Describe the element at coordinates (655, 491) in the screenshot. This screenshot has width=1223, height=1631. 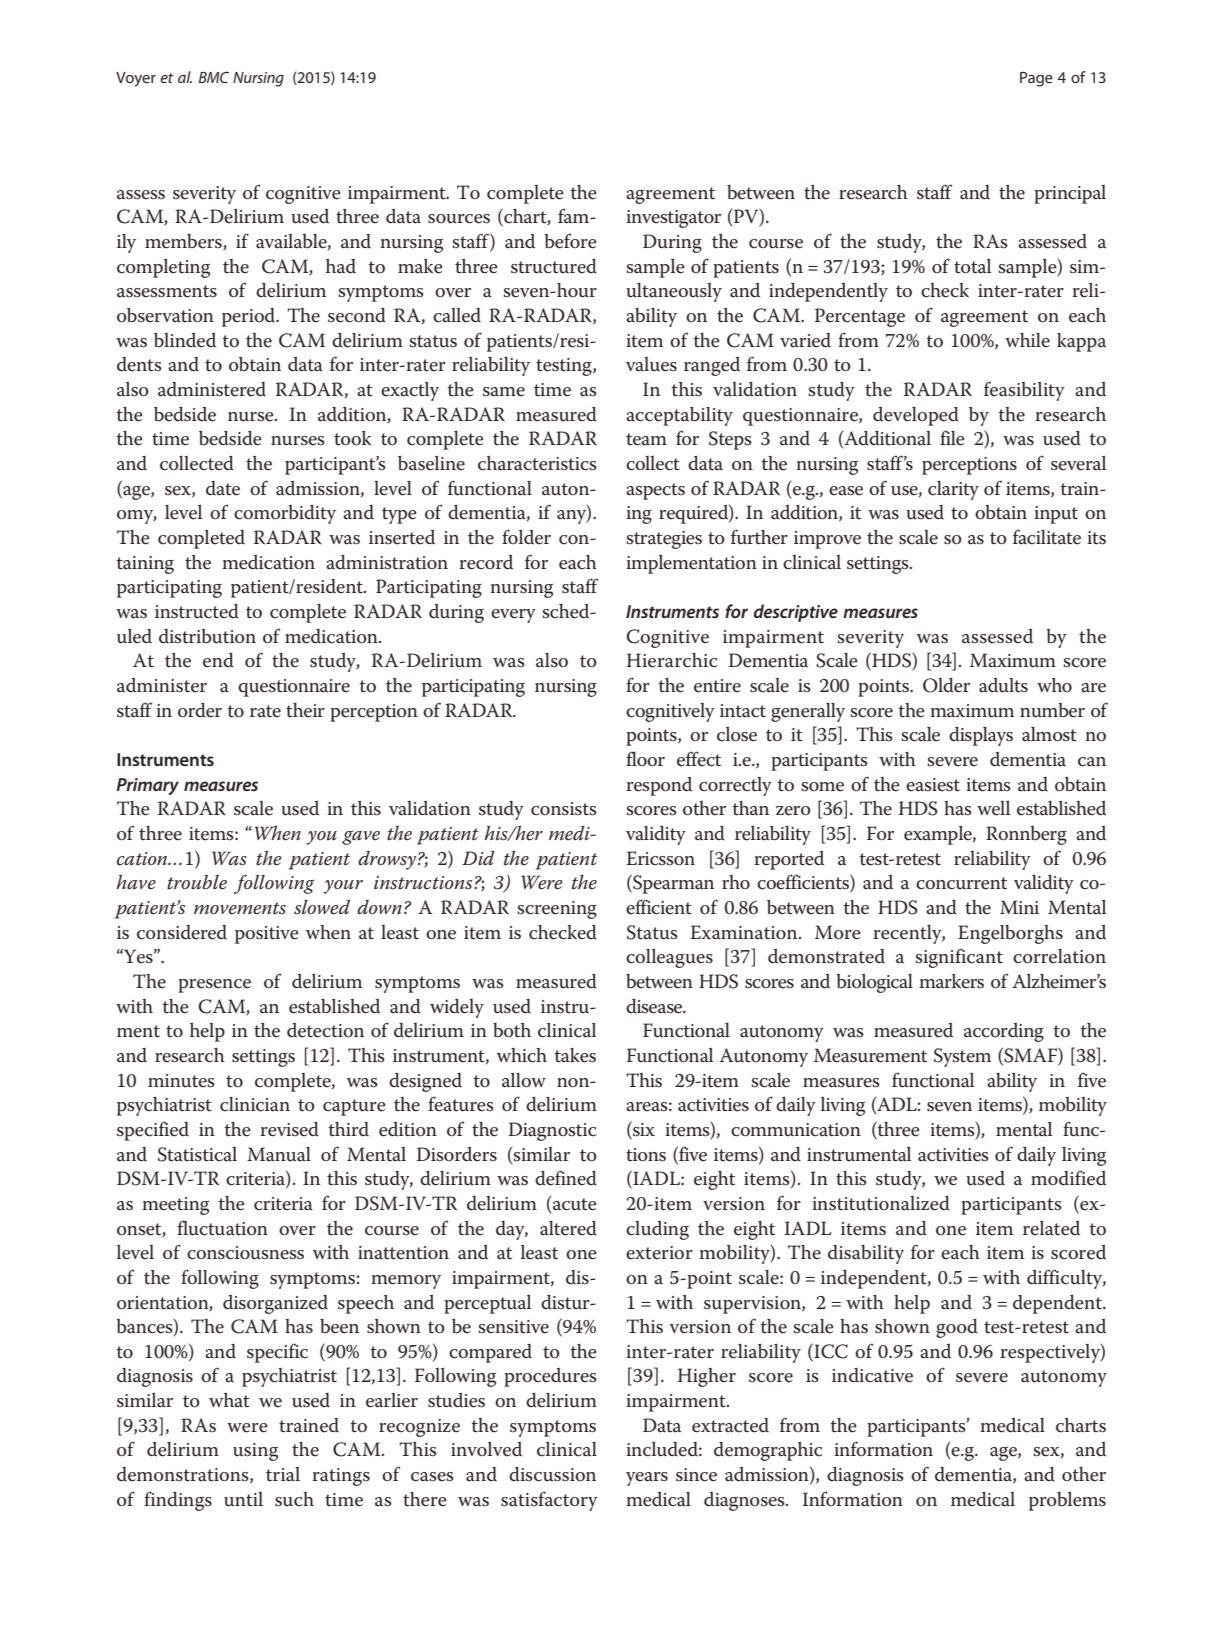
I see `aspects` at that location.
